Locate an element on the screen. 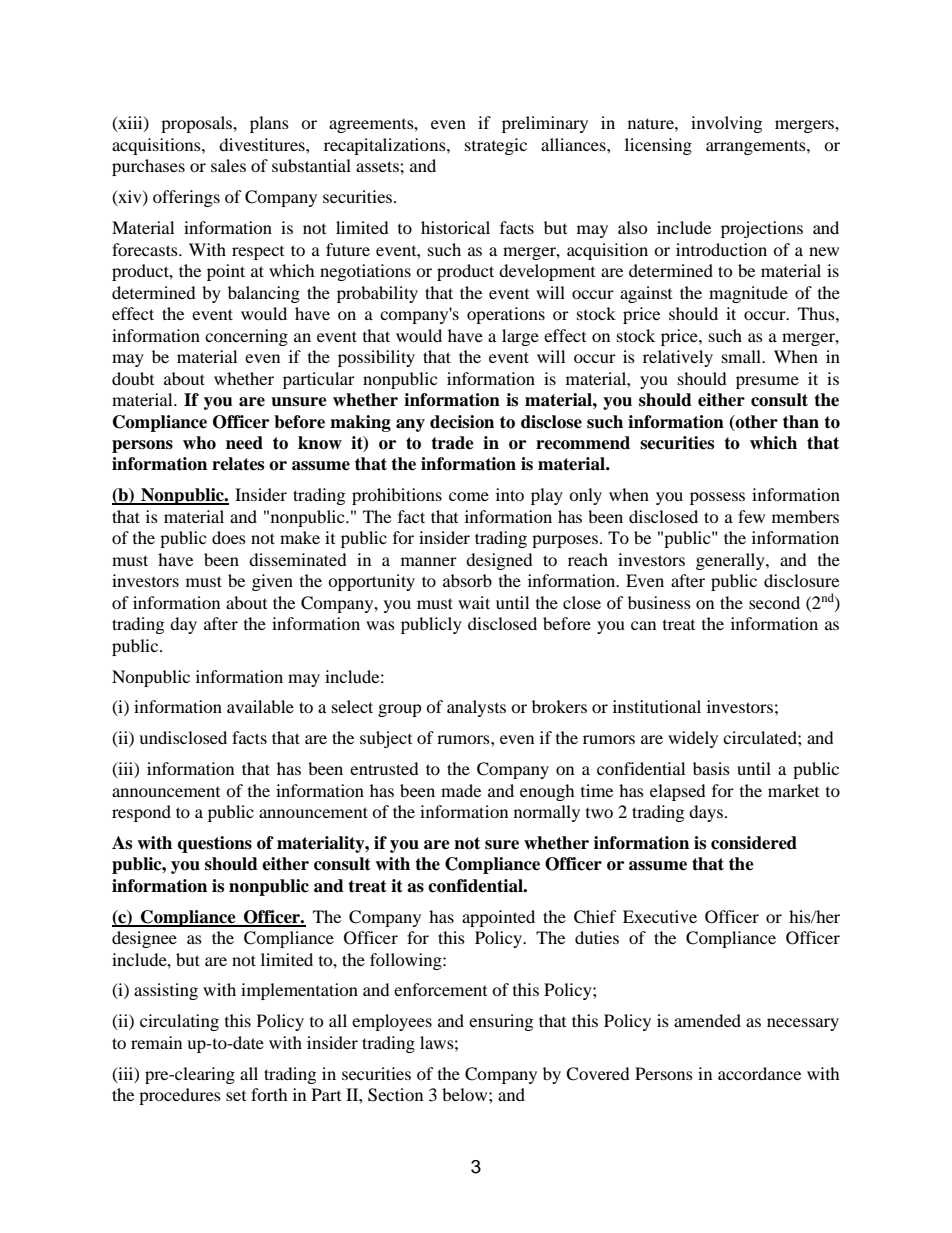 Image resolution: width=952 pixels, height=1233 pixels. presume is located at coordinates (767, 382).
